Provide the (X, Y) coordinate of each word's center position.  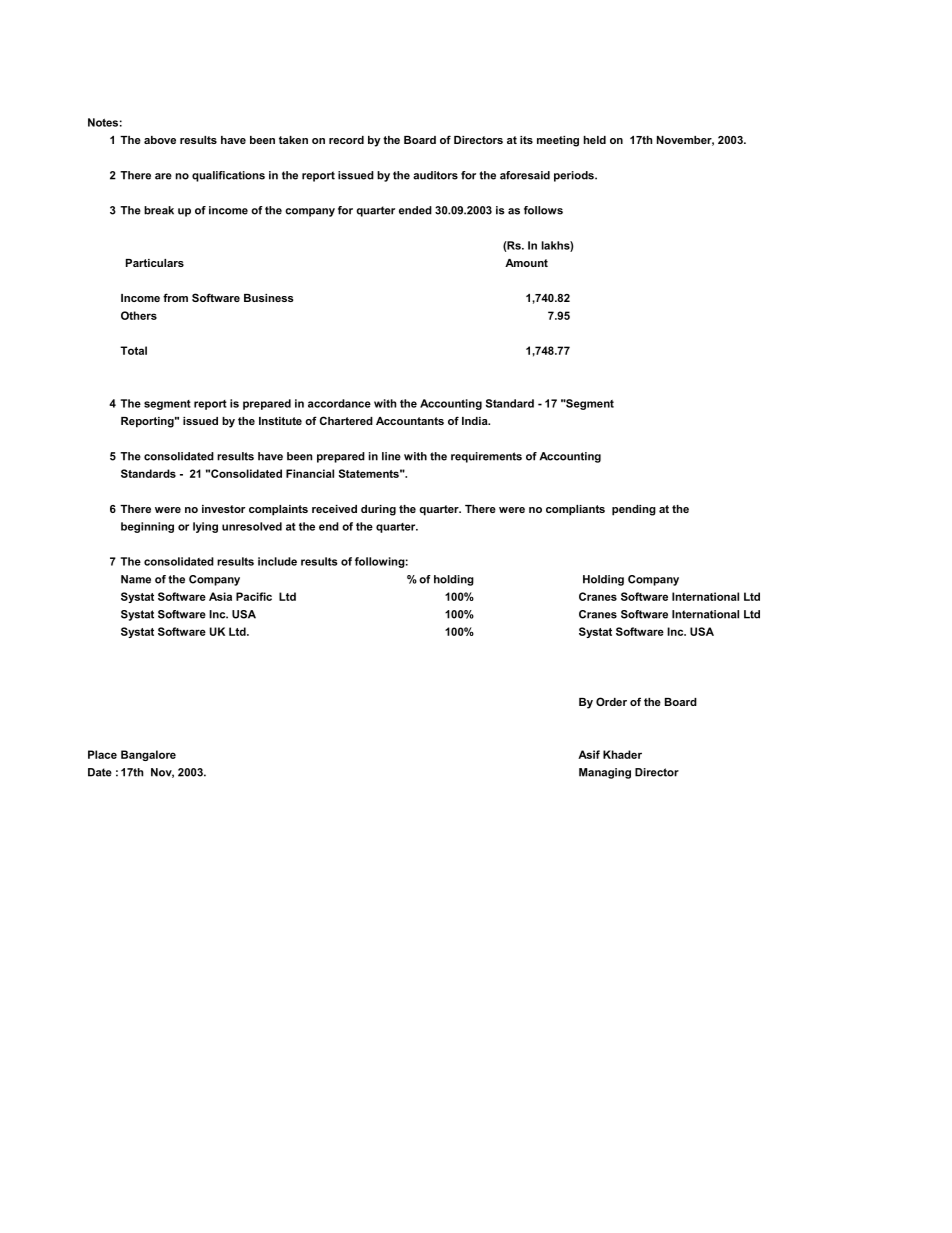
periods (575, 176)
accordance (339, 403)
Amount (526, 263)
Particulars (155, 263)
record (346, 140)
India (476, 421)
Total (133, 350)
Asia (220, 596)
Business (269, 298)
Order (611, 701)
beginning (147, 527)
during (378, 510)
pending (634, 510)
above (160, 140)
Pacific (254, 596)
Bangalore (148, 755)
